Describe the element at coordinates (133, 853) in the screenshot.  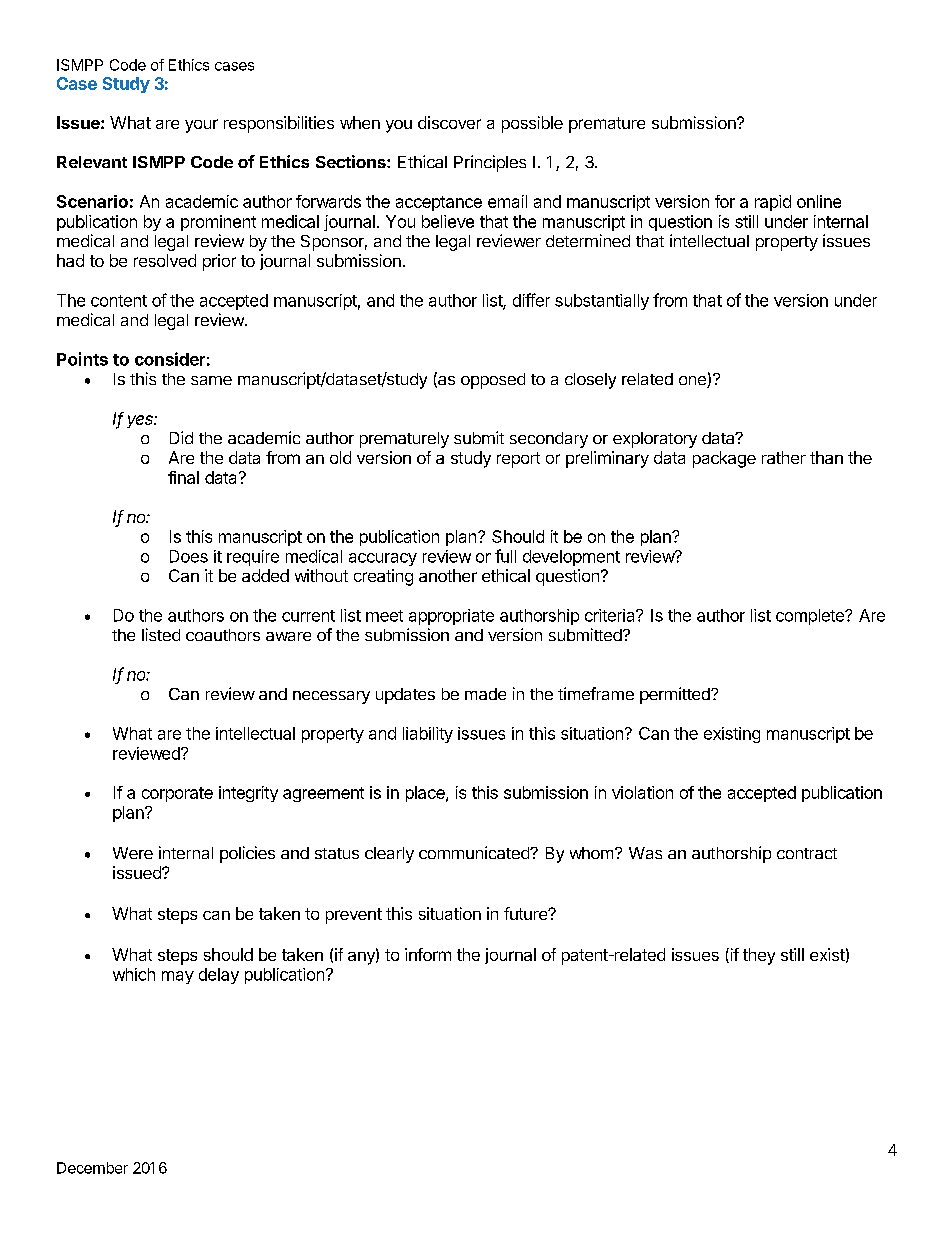
I see `Were` at that location.
